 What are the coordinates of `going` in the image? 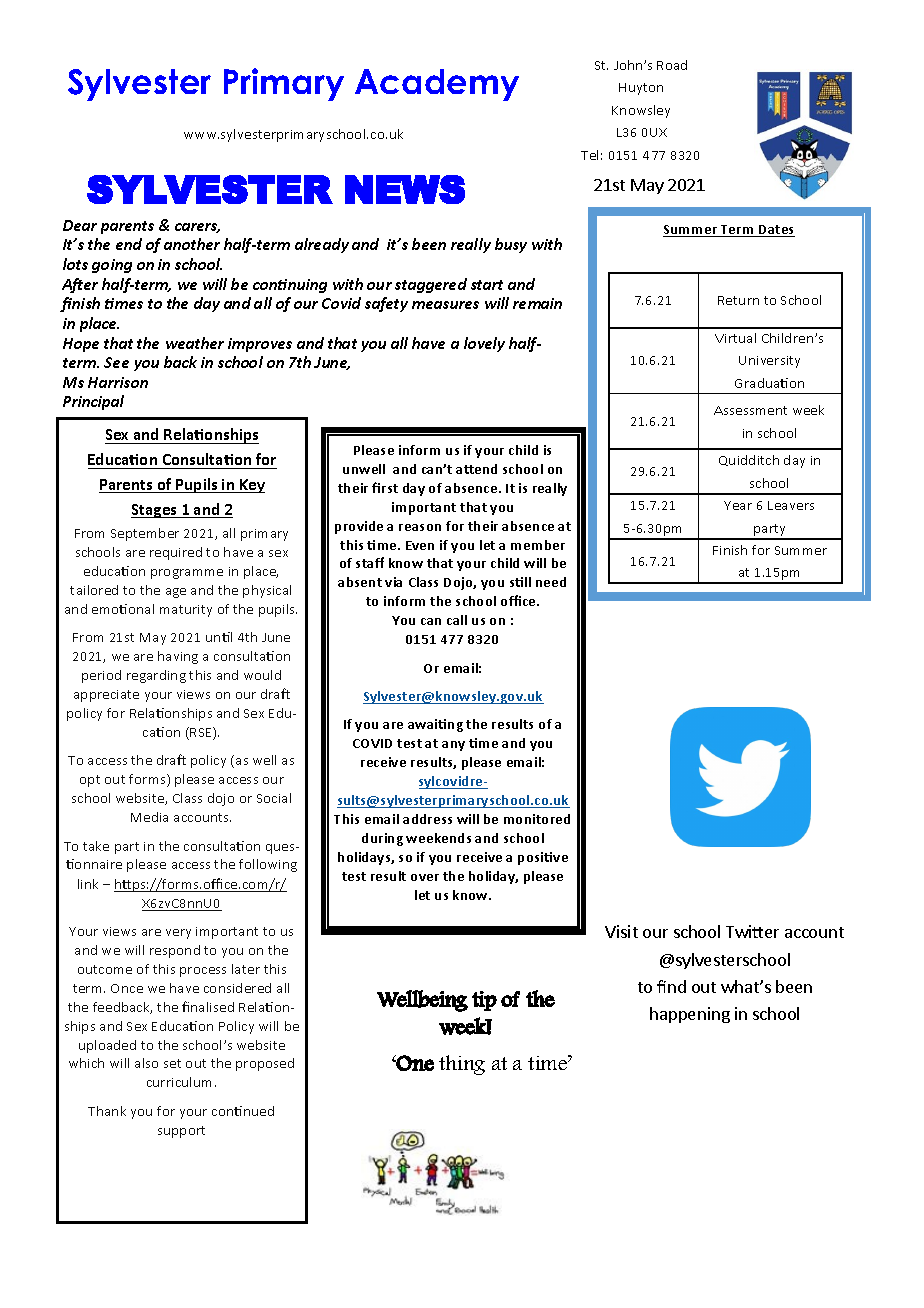 It's located at (112, 266).
